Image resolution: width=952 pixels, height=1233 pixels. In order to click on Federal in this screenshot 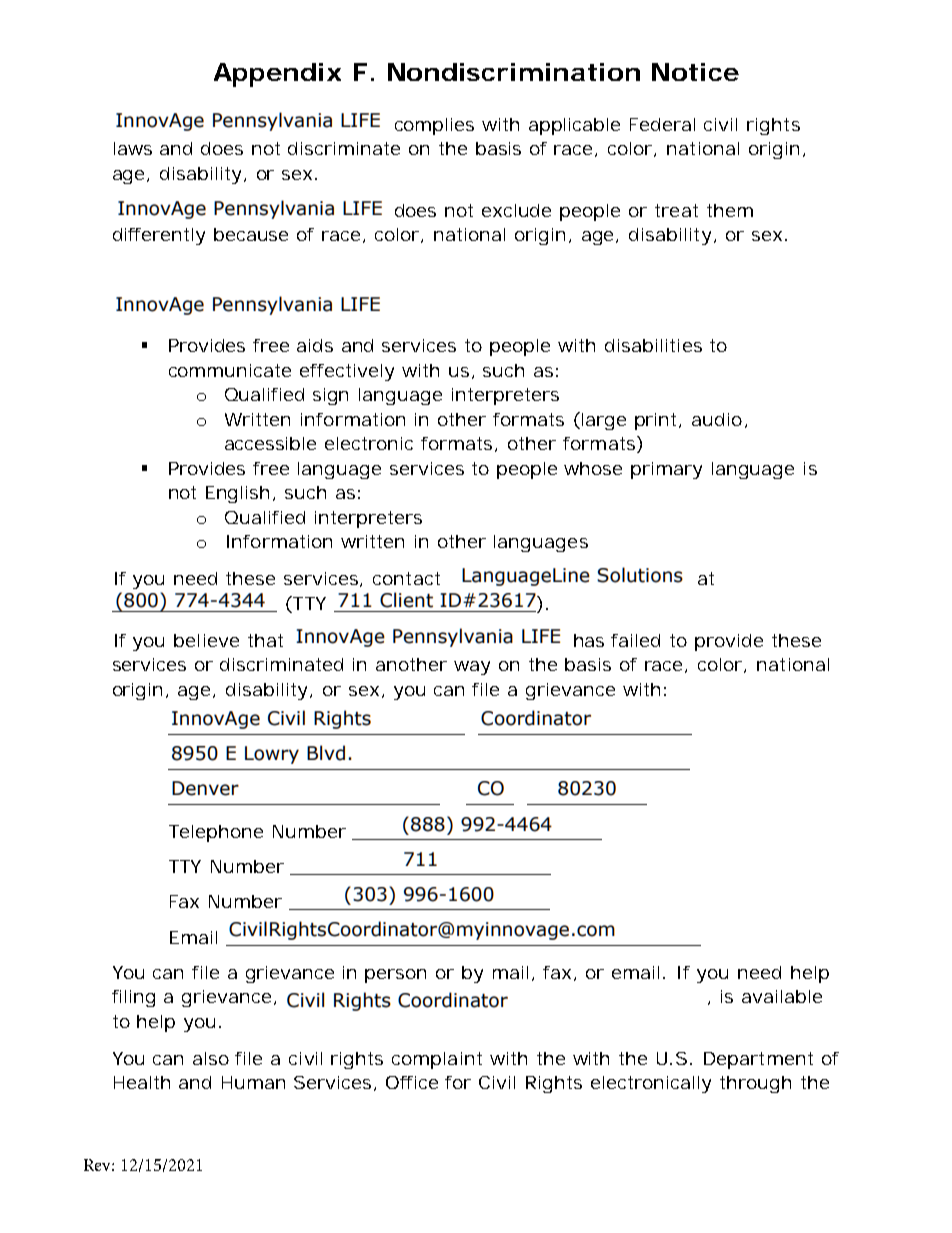, I will do `click(662, 124)`.
